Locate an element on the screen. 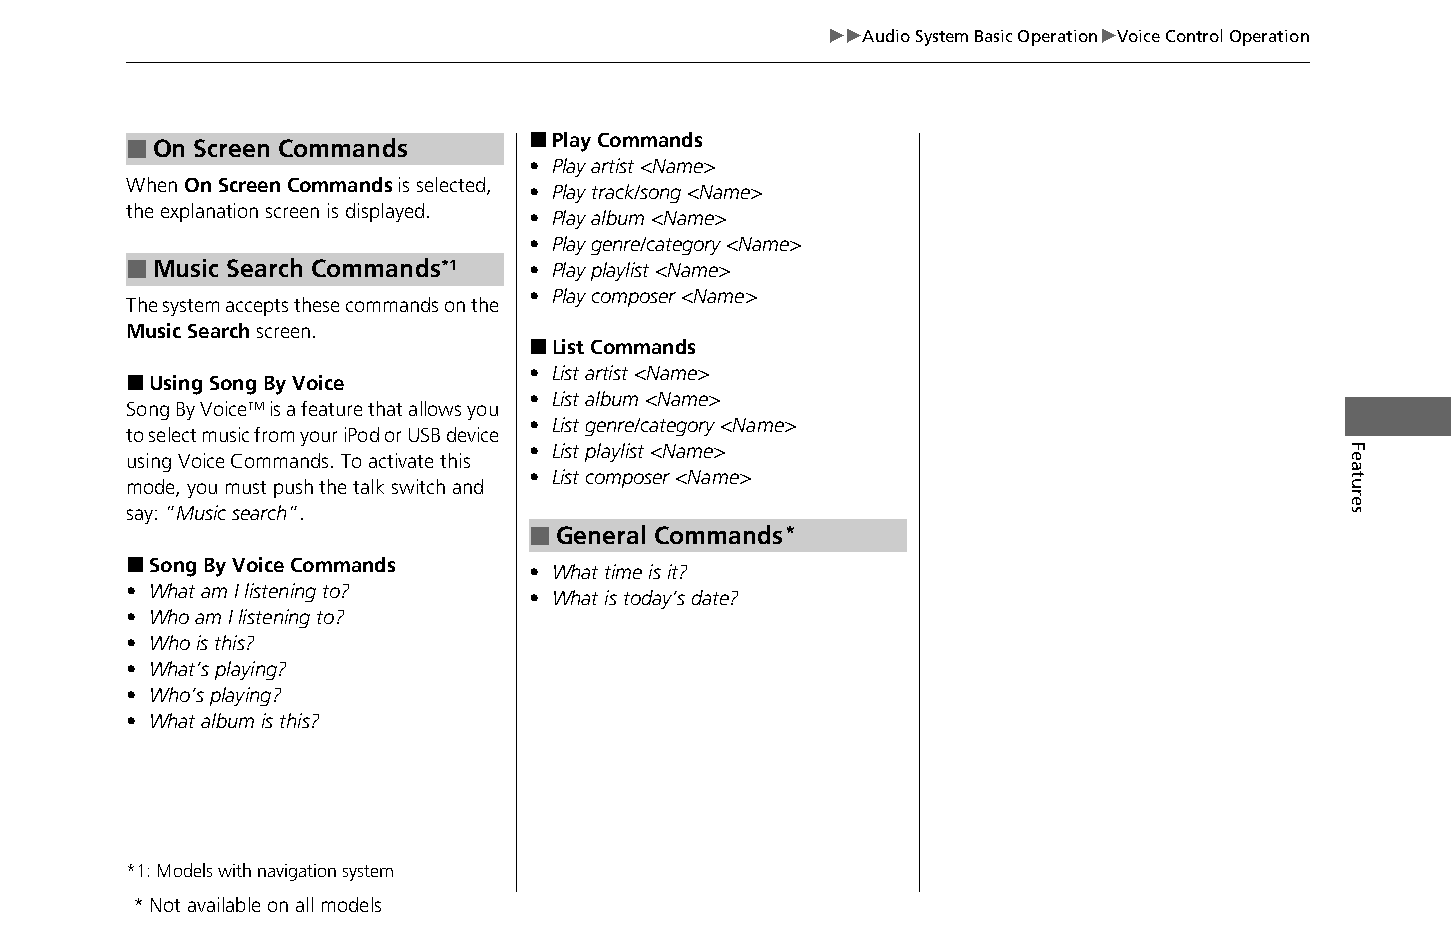  these is located at coordinates (316, 304).
